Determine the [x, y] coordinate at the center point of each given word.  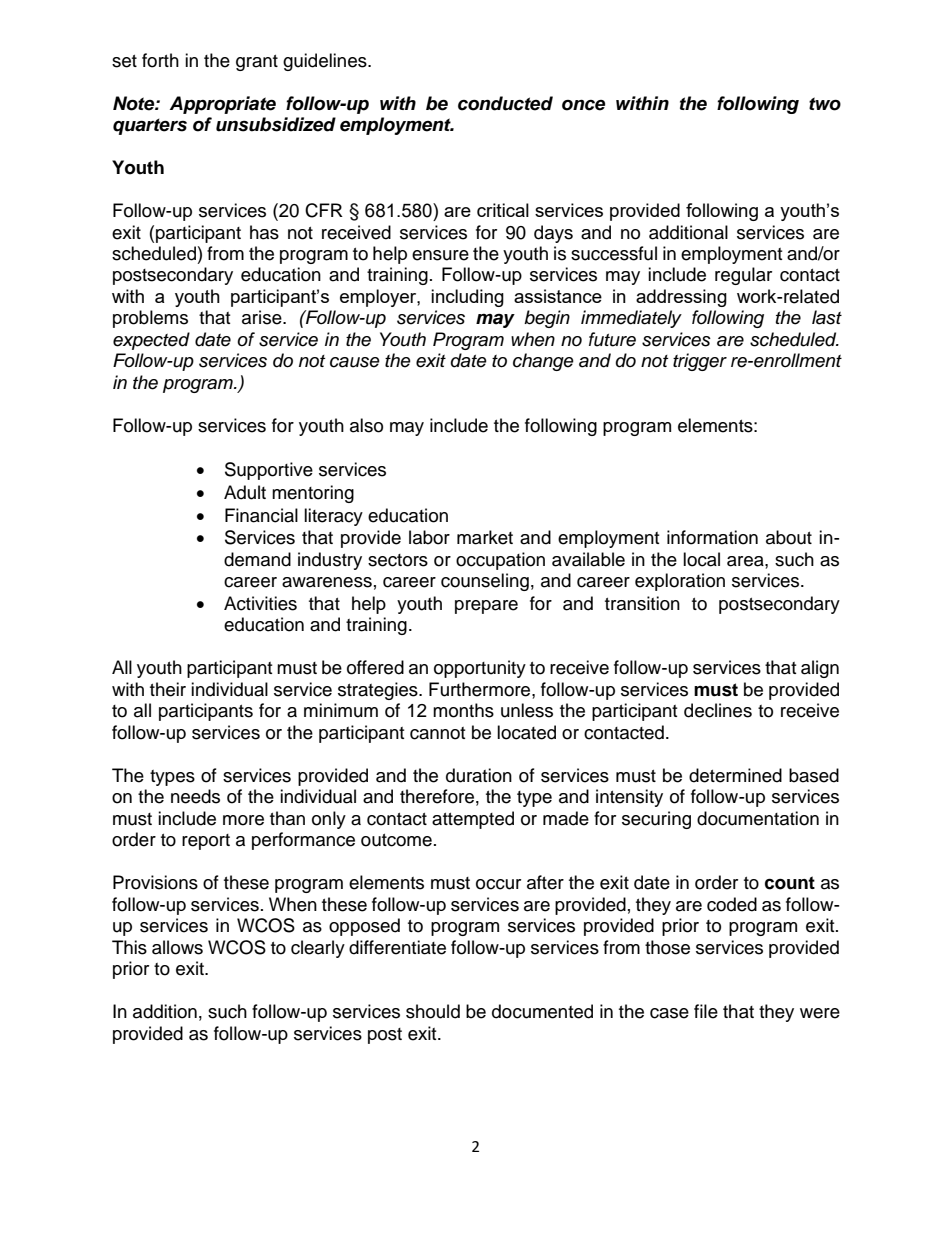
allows [177, 947]
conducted [505, 103]
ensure [440, 255]
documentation [758, 818]
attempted [473, 820]
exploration [680, 582]
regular [743, 276]
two [825, 104]
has [264, 232]
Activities [260, 603]
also [366, 425]
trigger [700, 362]
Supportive [269, 471]
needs [195, 796]
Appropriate [223, 105]
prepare [486, 607]
